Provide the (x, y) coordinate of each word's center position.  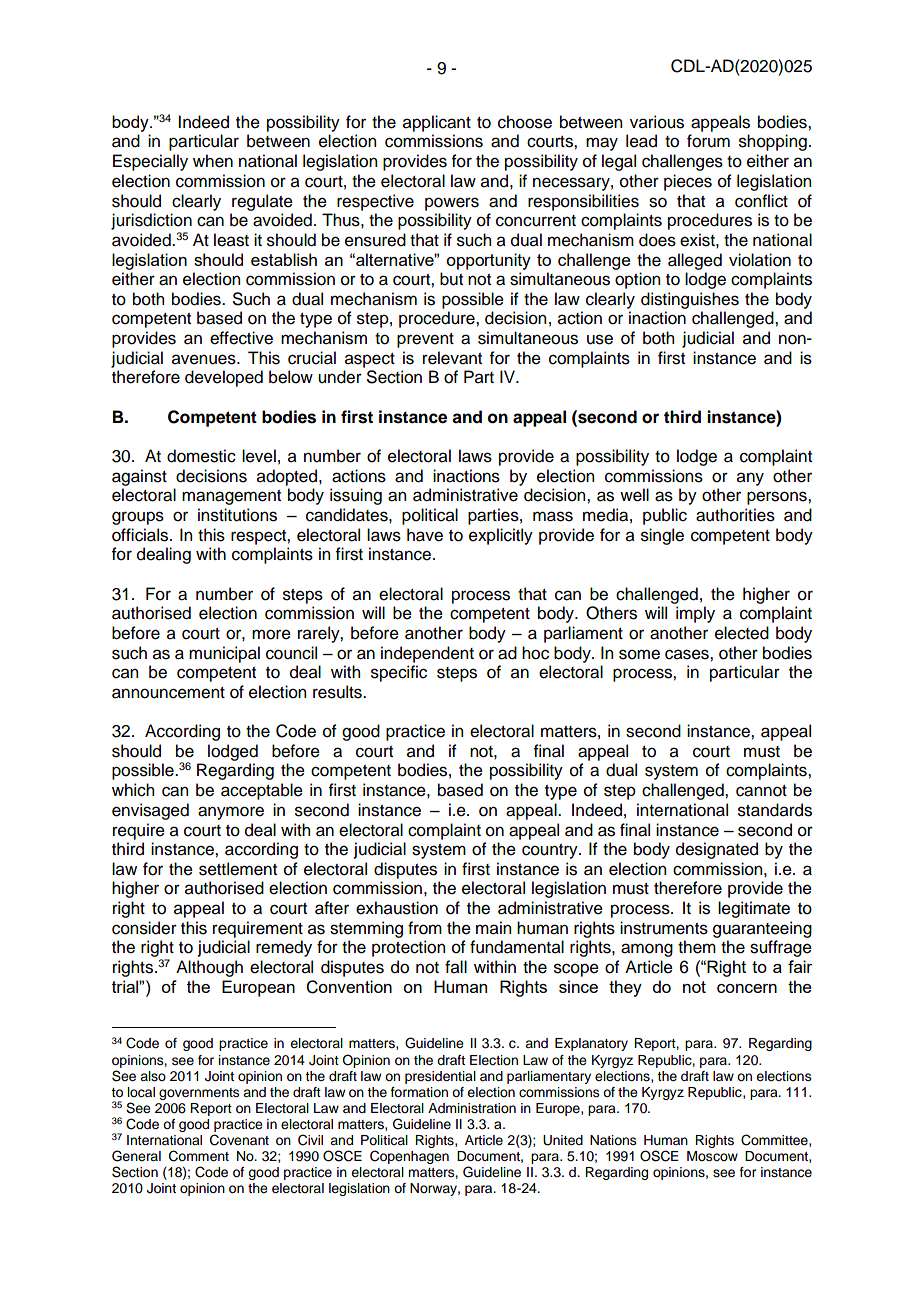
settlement (238, 869)
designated (717, 850)
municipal (224, 654)
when (213, 161)
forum (708, 141)
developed (224, 378)
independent (427, 654)
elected (742, 633)
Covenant (239, 1140)
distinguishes (690, 300)
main (493, 928)
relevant (452, 358)
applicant (437, 123)
